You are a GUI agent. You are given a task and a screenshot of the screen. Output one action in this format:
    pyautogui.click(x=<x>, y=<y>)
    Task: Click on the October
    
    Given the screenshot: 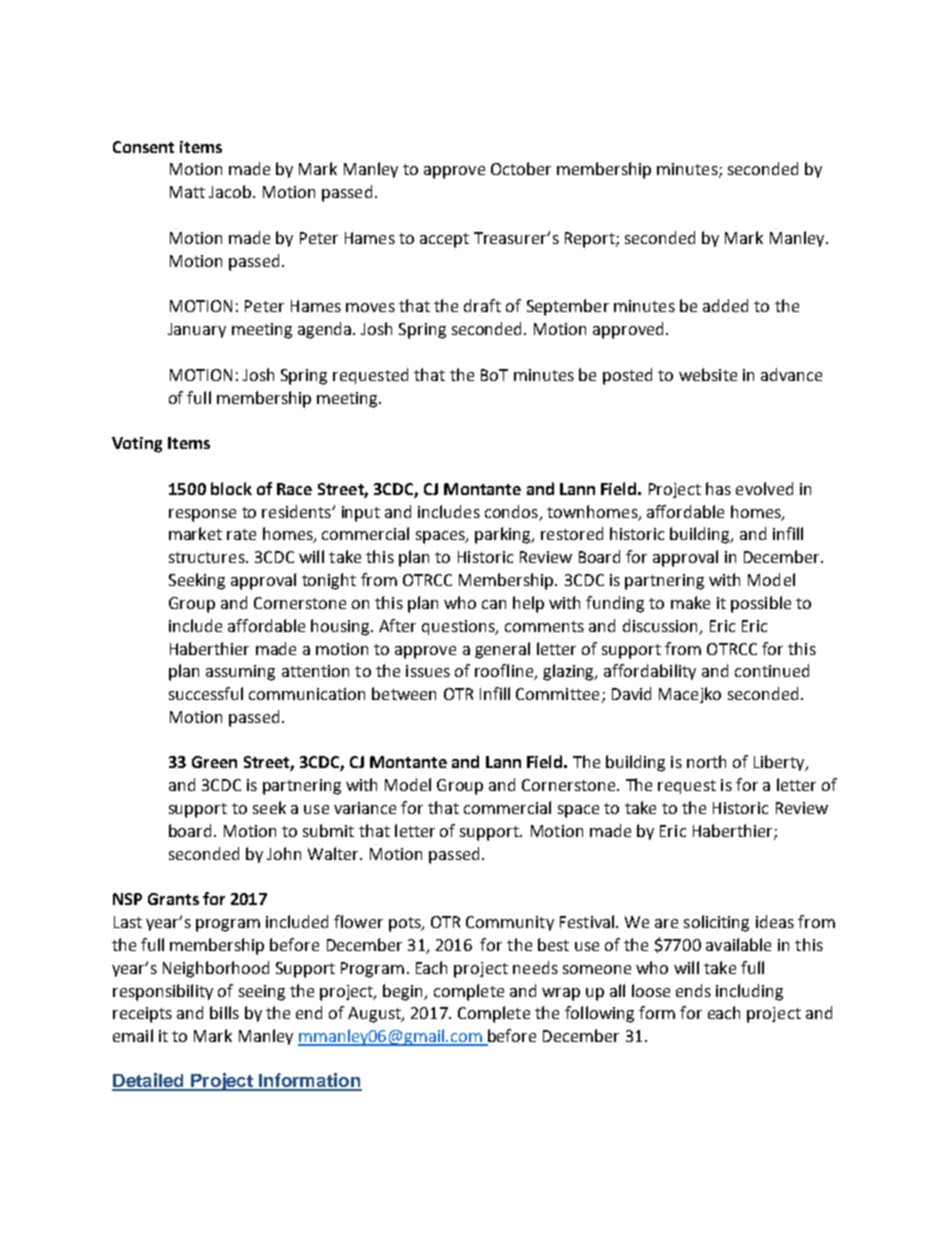 What is the action you would take?
    pyautogui.click(x=521, y=168)
